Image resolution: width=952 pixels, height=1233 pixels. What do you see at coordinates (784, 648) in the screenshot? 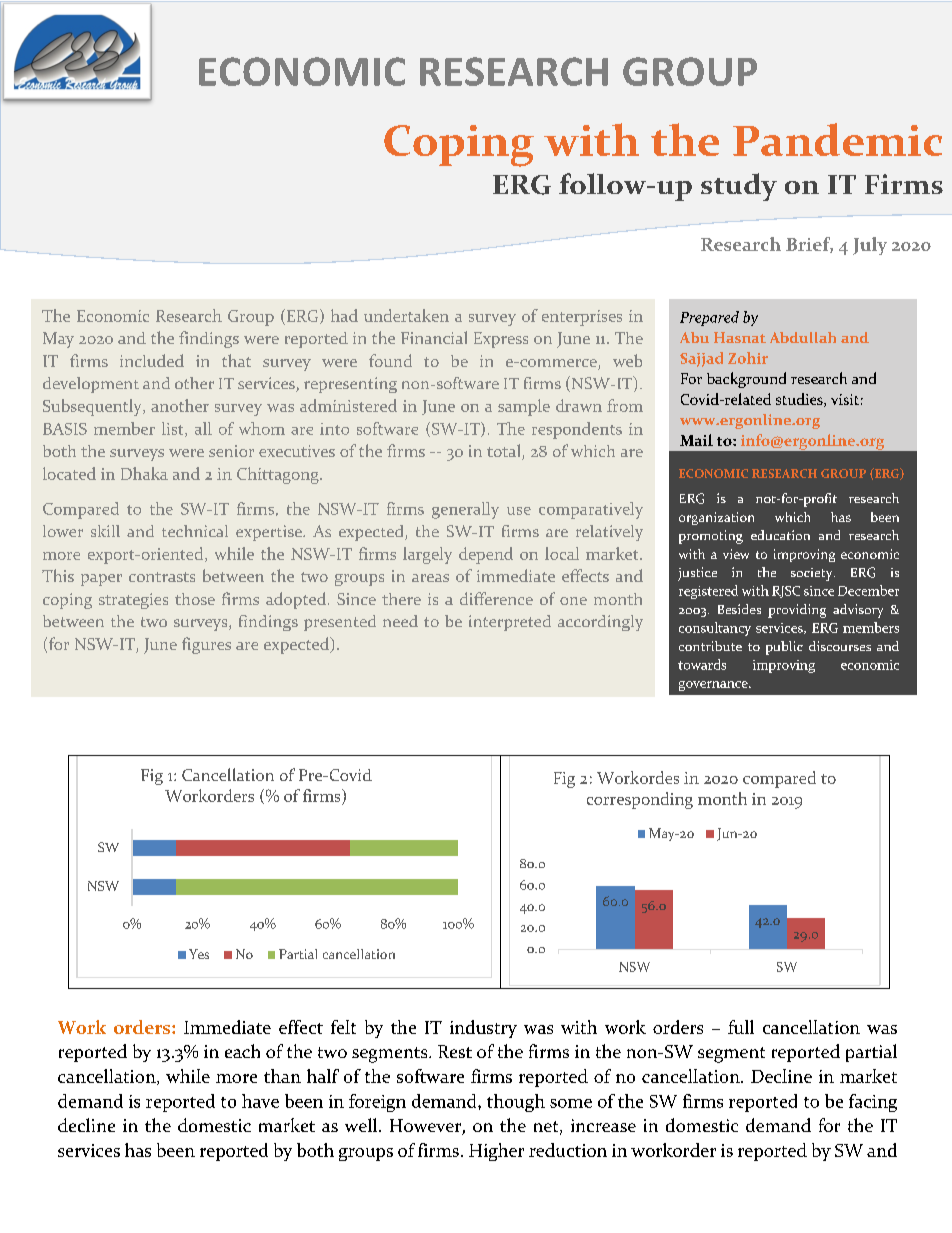
I see `public` at bounding box center [784, 648].
